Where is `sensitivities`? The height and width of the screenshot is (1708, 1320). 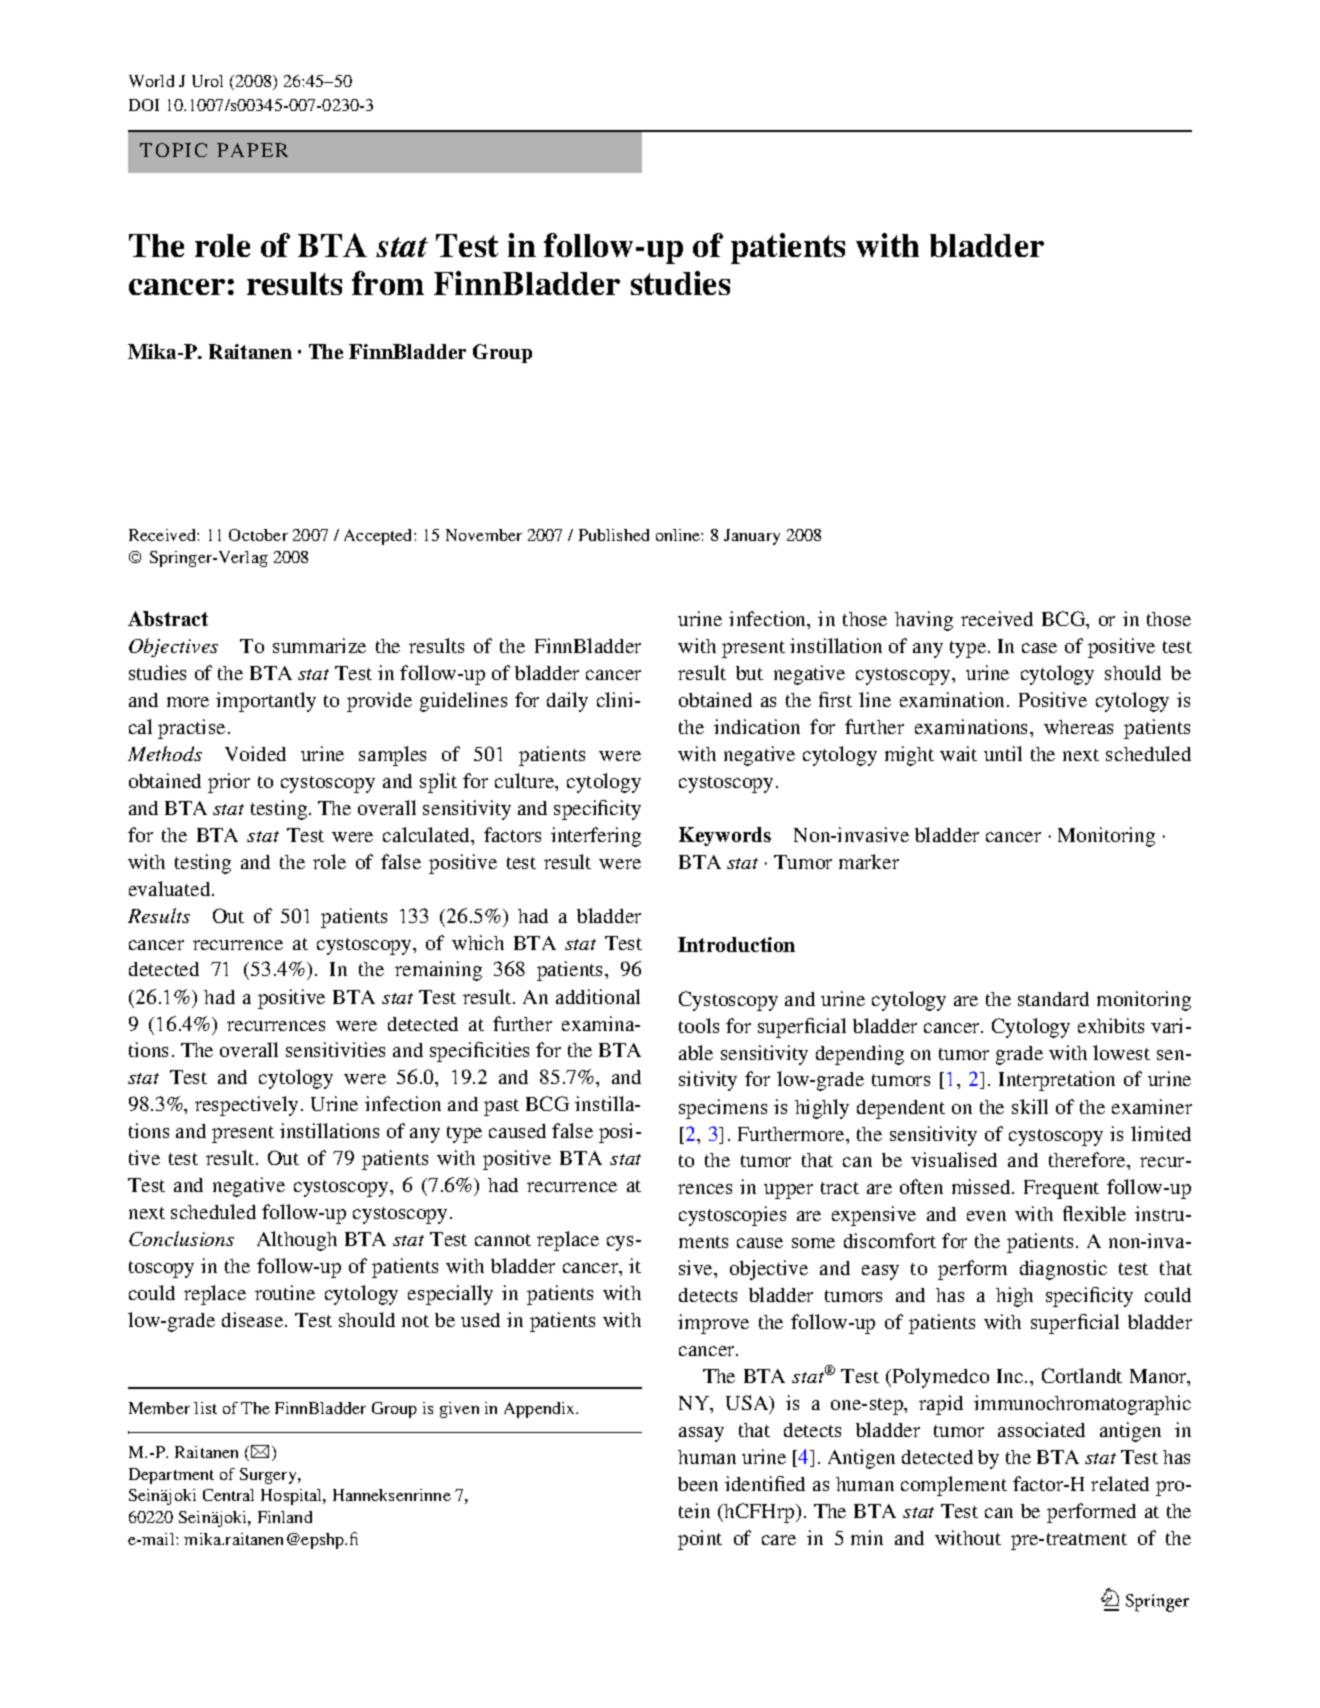 sensitivities is located at coordinates (335, 1049).
